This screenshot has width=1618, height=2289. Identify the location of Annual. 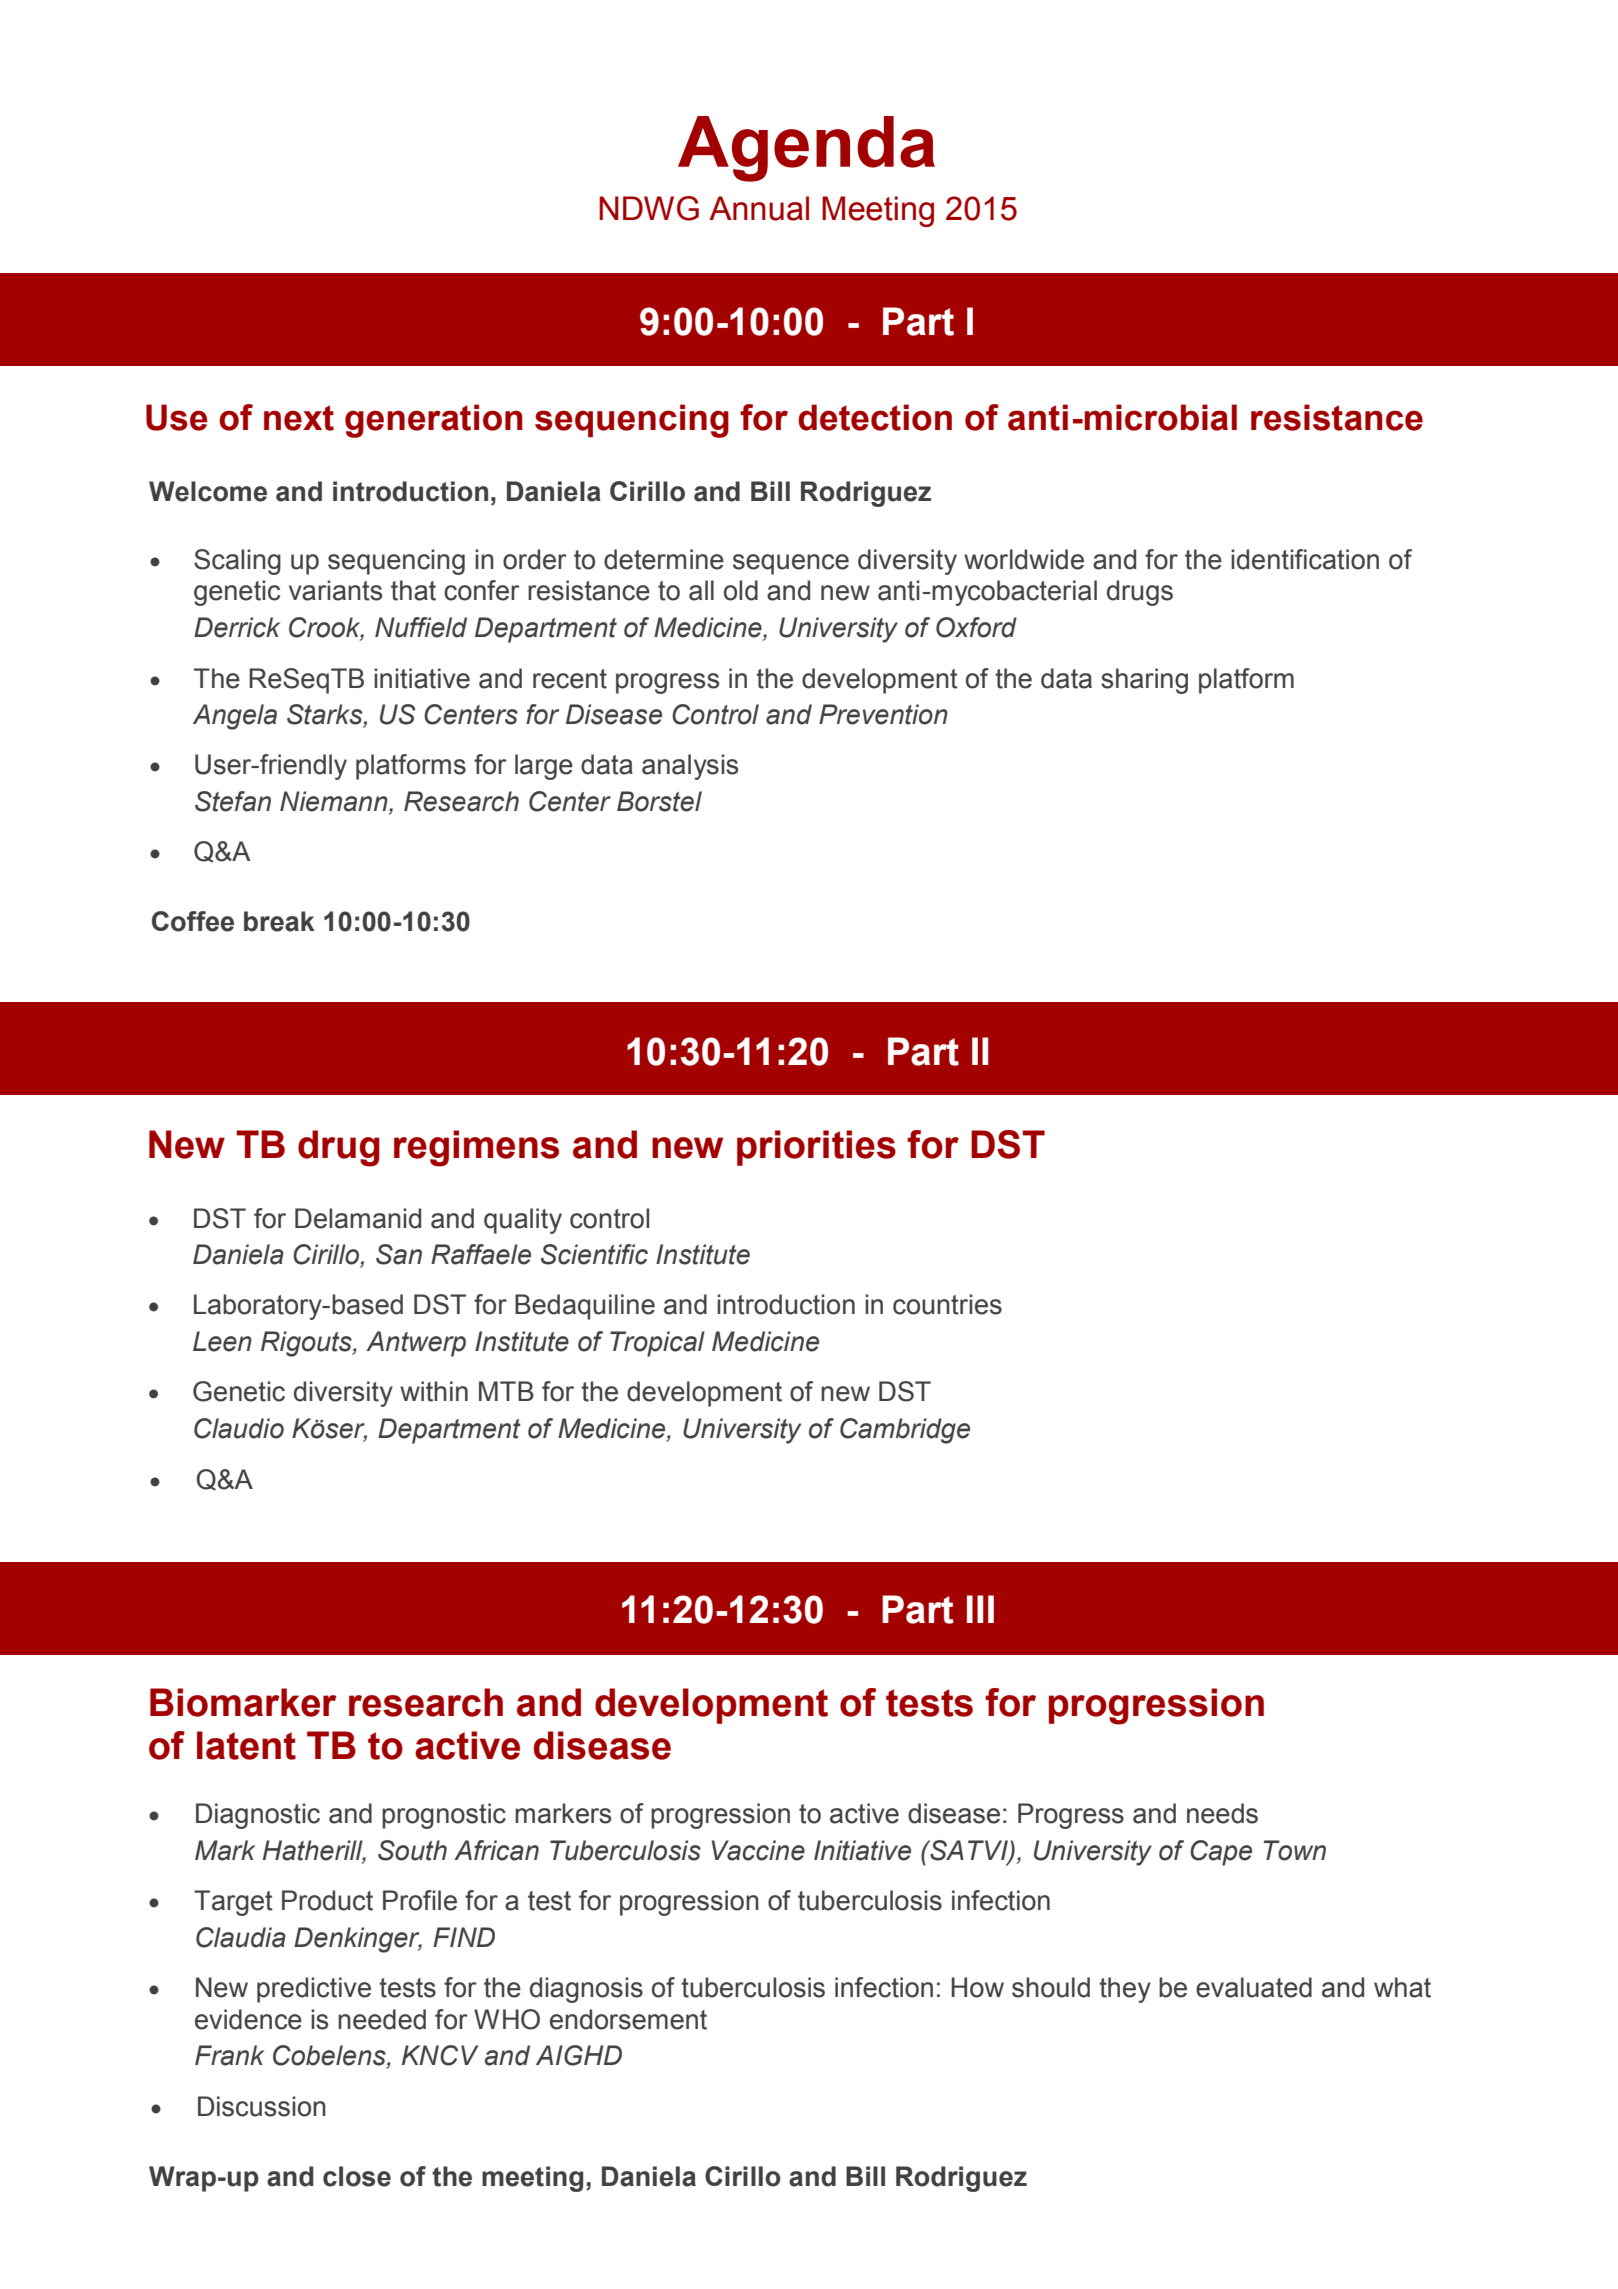
(759, 208).
